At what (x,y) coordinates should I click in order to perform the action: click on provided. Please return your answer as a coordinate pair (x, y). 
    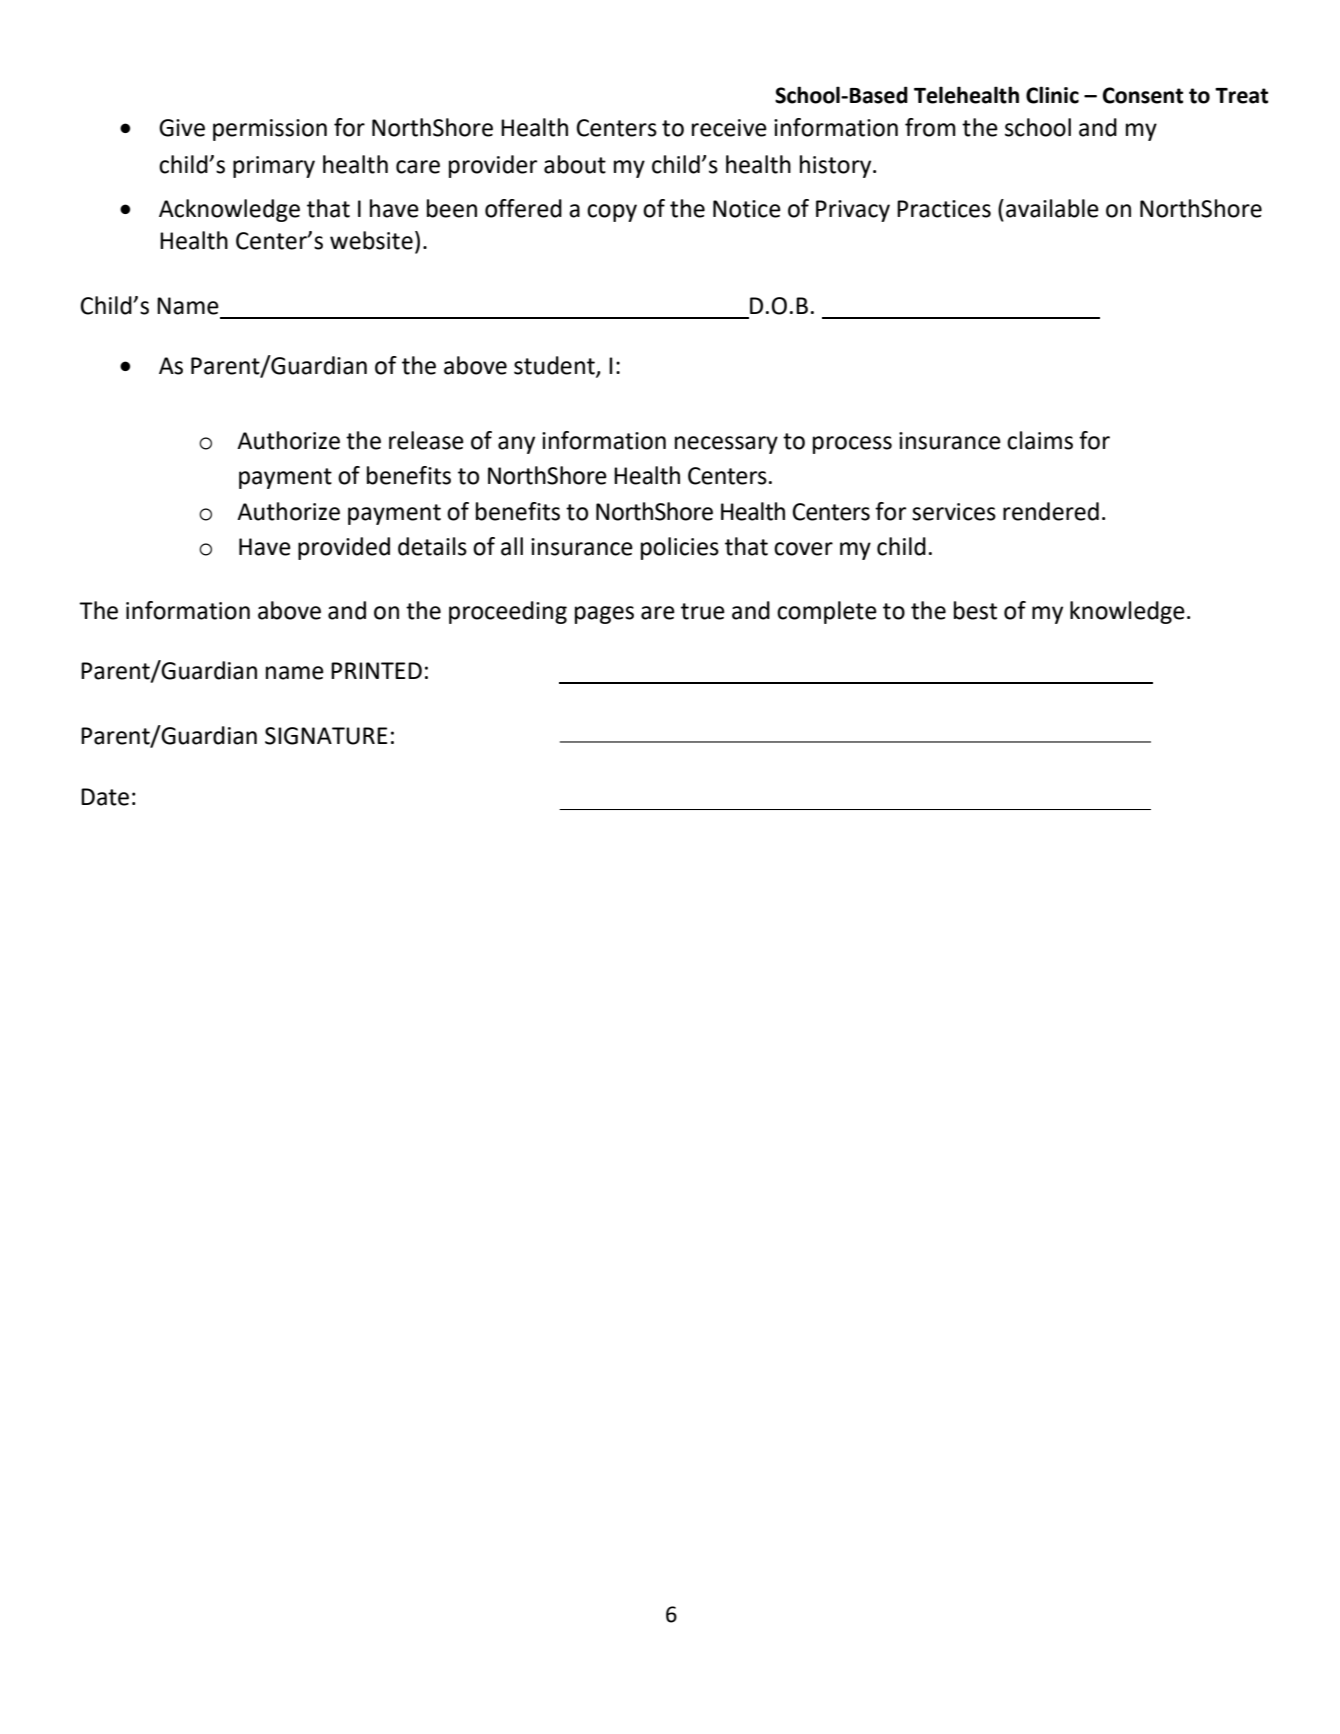
    Looking at the image, I should click on (344, 548).
